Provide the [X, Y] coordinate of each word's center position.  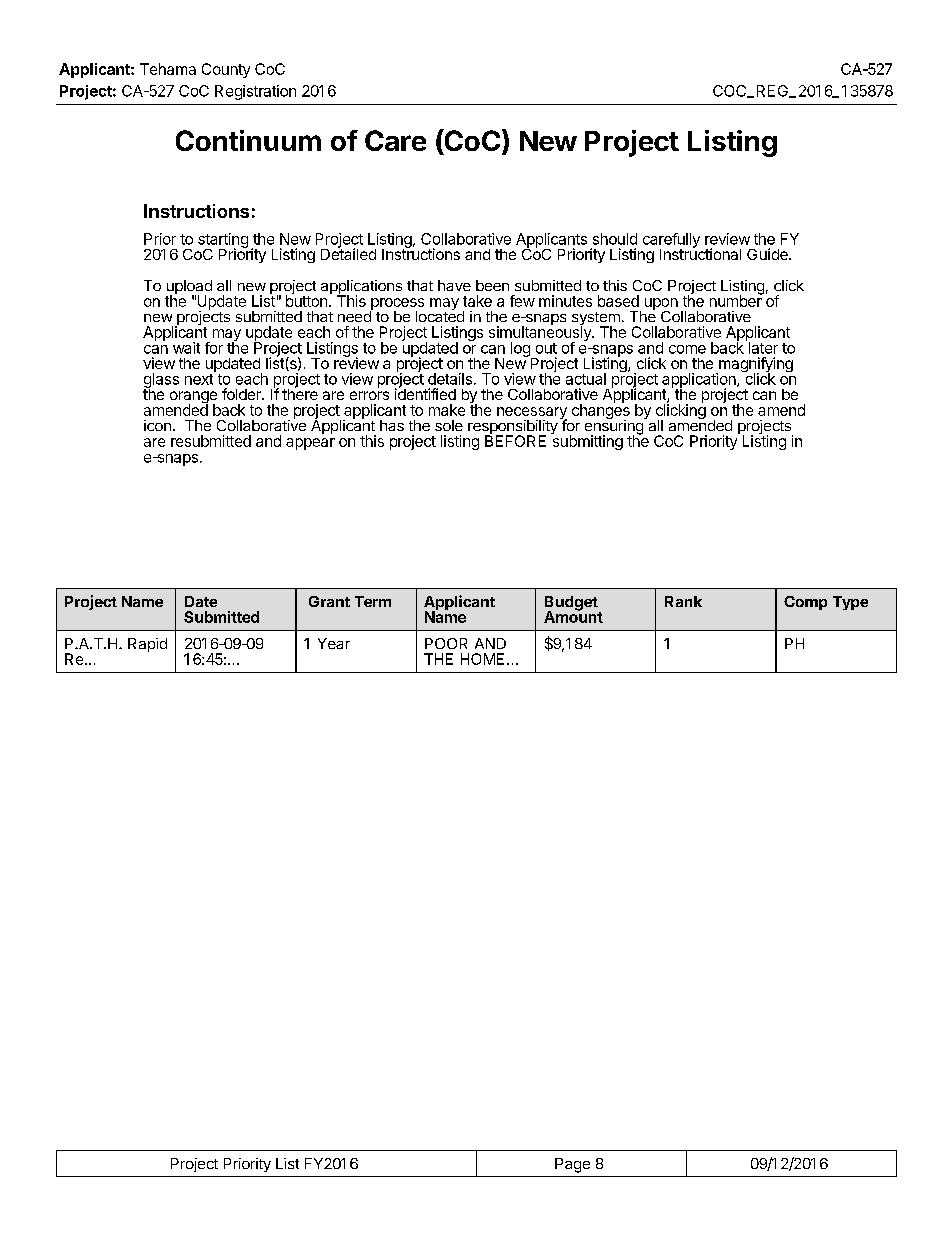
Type [850, 603]
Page [572, 1165]
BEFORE [515, 440]
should [615, 239]
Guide [768, 254]
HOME [482, 659]
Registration [255, 92]
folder [242, 394]
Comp [805, 603]
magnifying [755, 366]
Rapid [147, 645]
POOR [446, 643]
